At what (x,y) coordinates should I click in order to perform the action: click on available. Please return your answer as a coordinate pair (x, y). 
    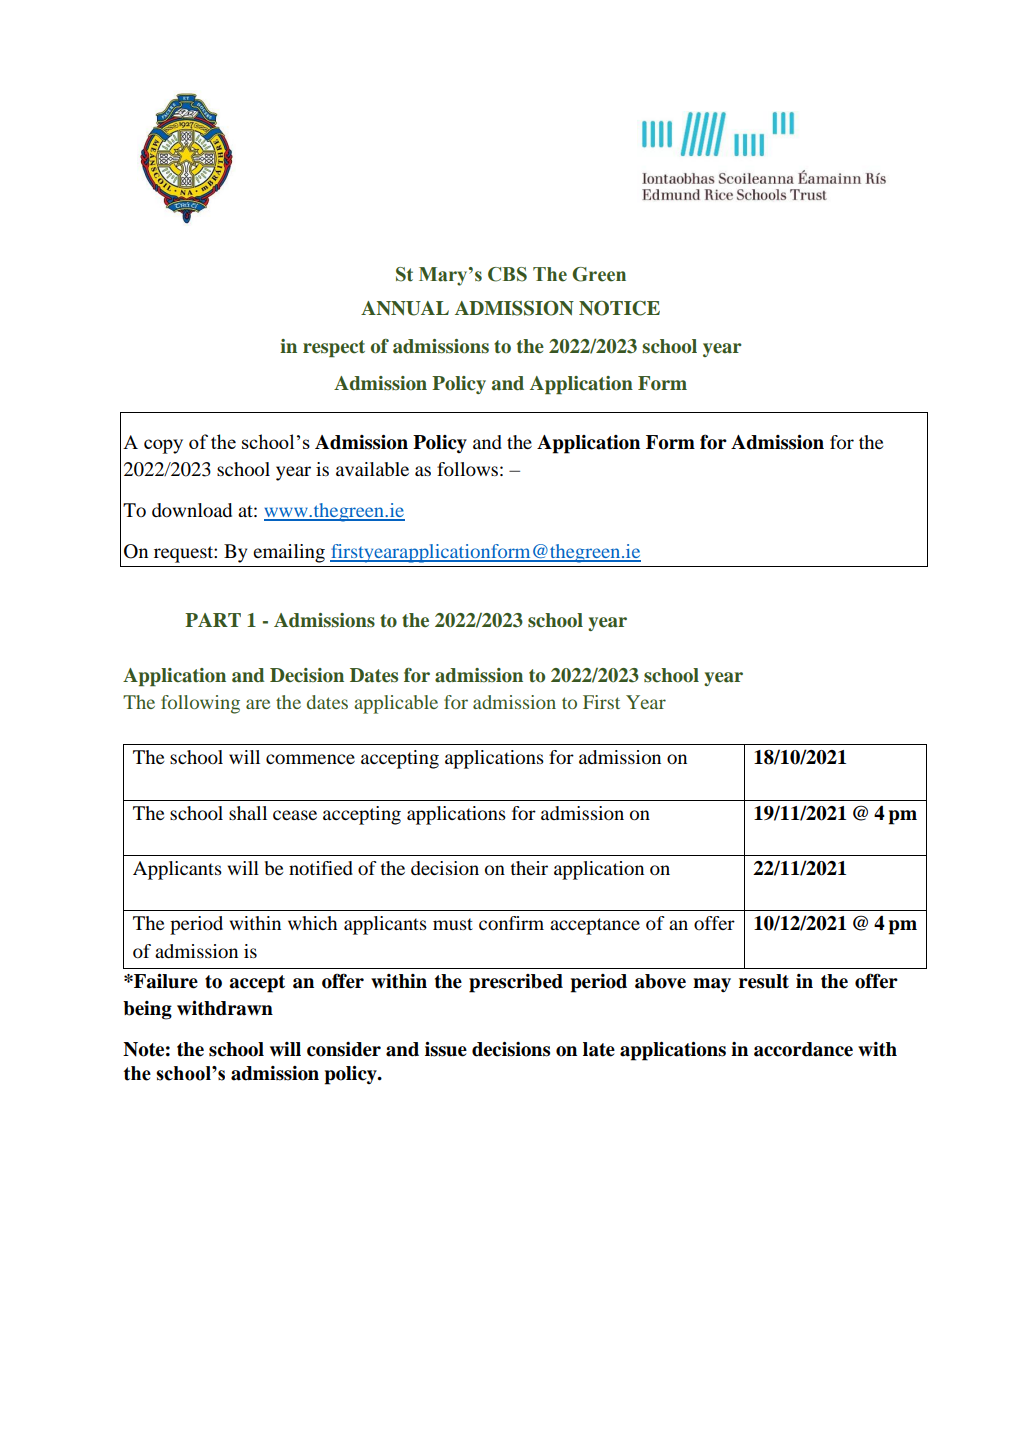
    Looking at the image, I should click on (372, 469).
